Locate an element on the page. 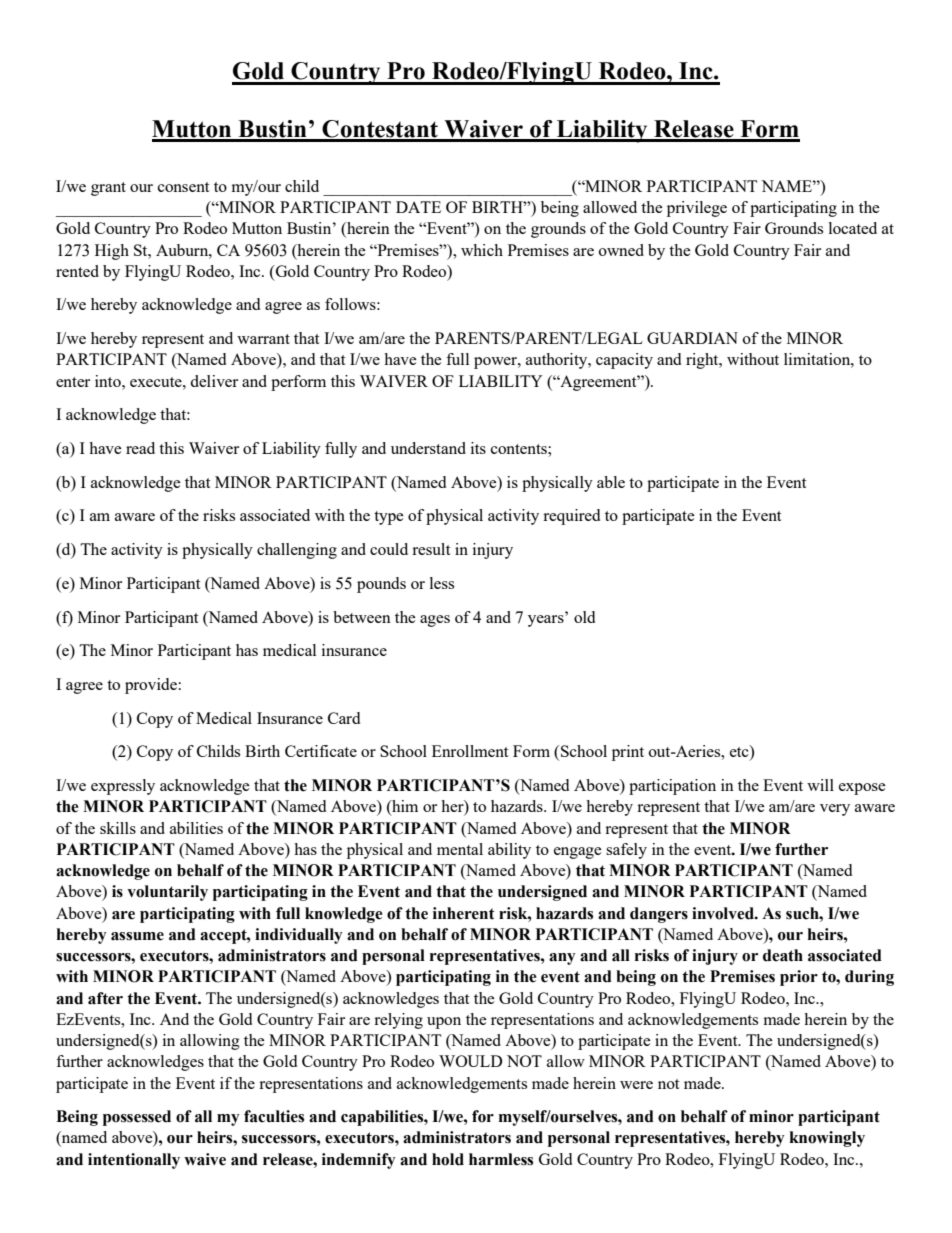 This image has width=952, height=1233. possessed is located at coordinates (137, 1118).
